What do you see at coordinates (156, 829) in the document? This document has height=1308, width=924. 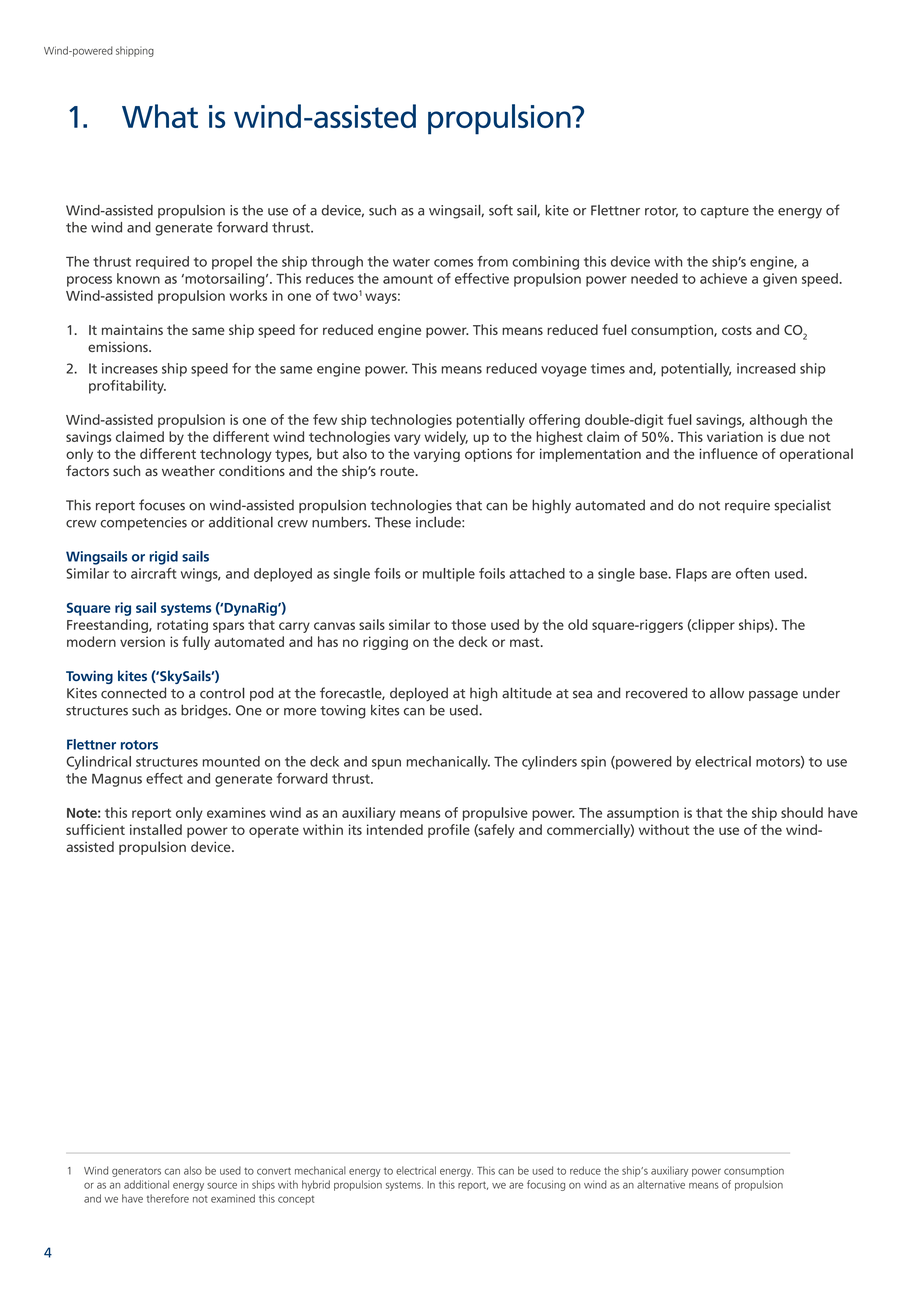 I see `installed` at bounding box center [156, 829].
